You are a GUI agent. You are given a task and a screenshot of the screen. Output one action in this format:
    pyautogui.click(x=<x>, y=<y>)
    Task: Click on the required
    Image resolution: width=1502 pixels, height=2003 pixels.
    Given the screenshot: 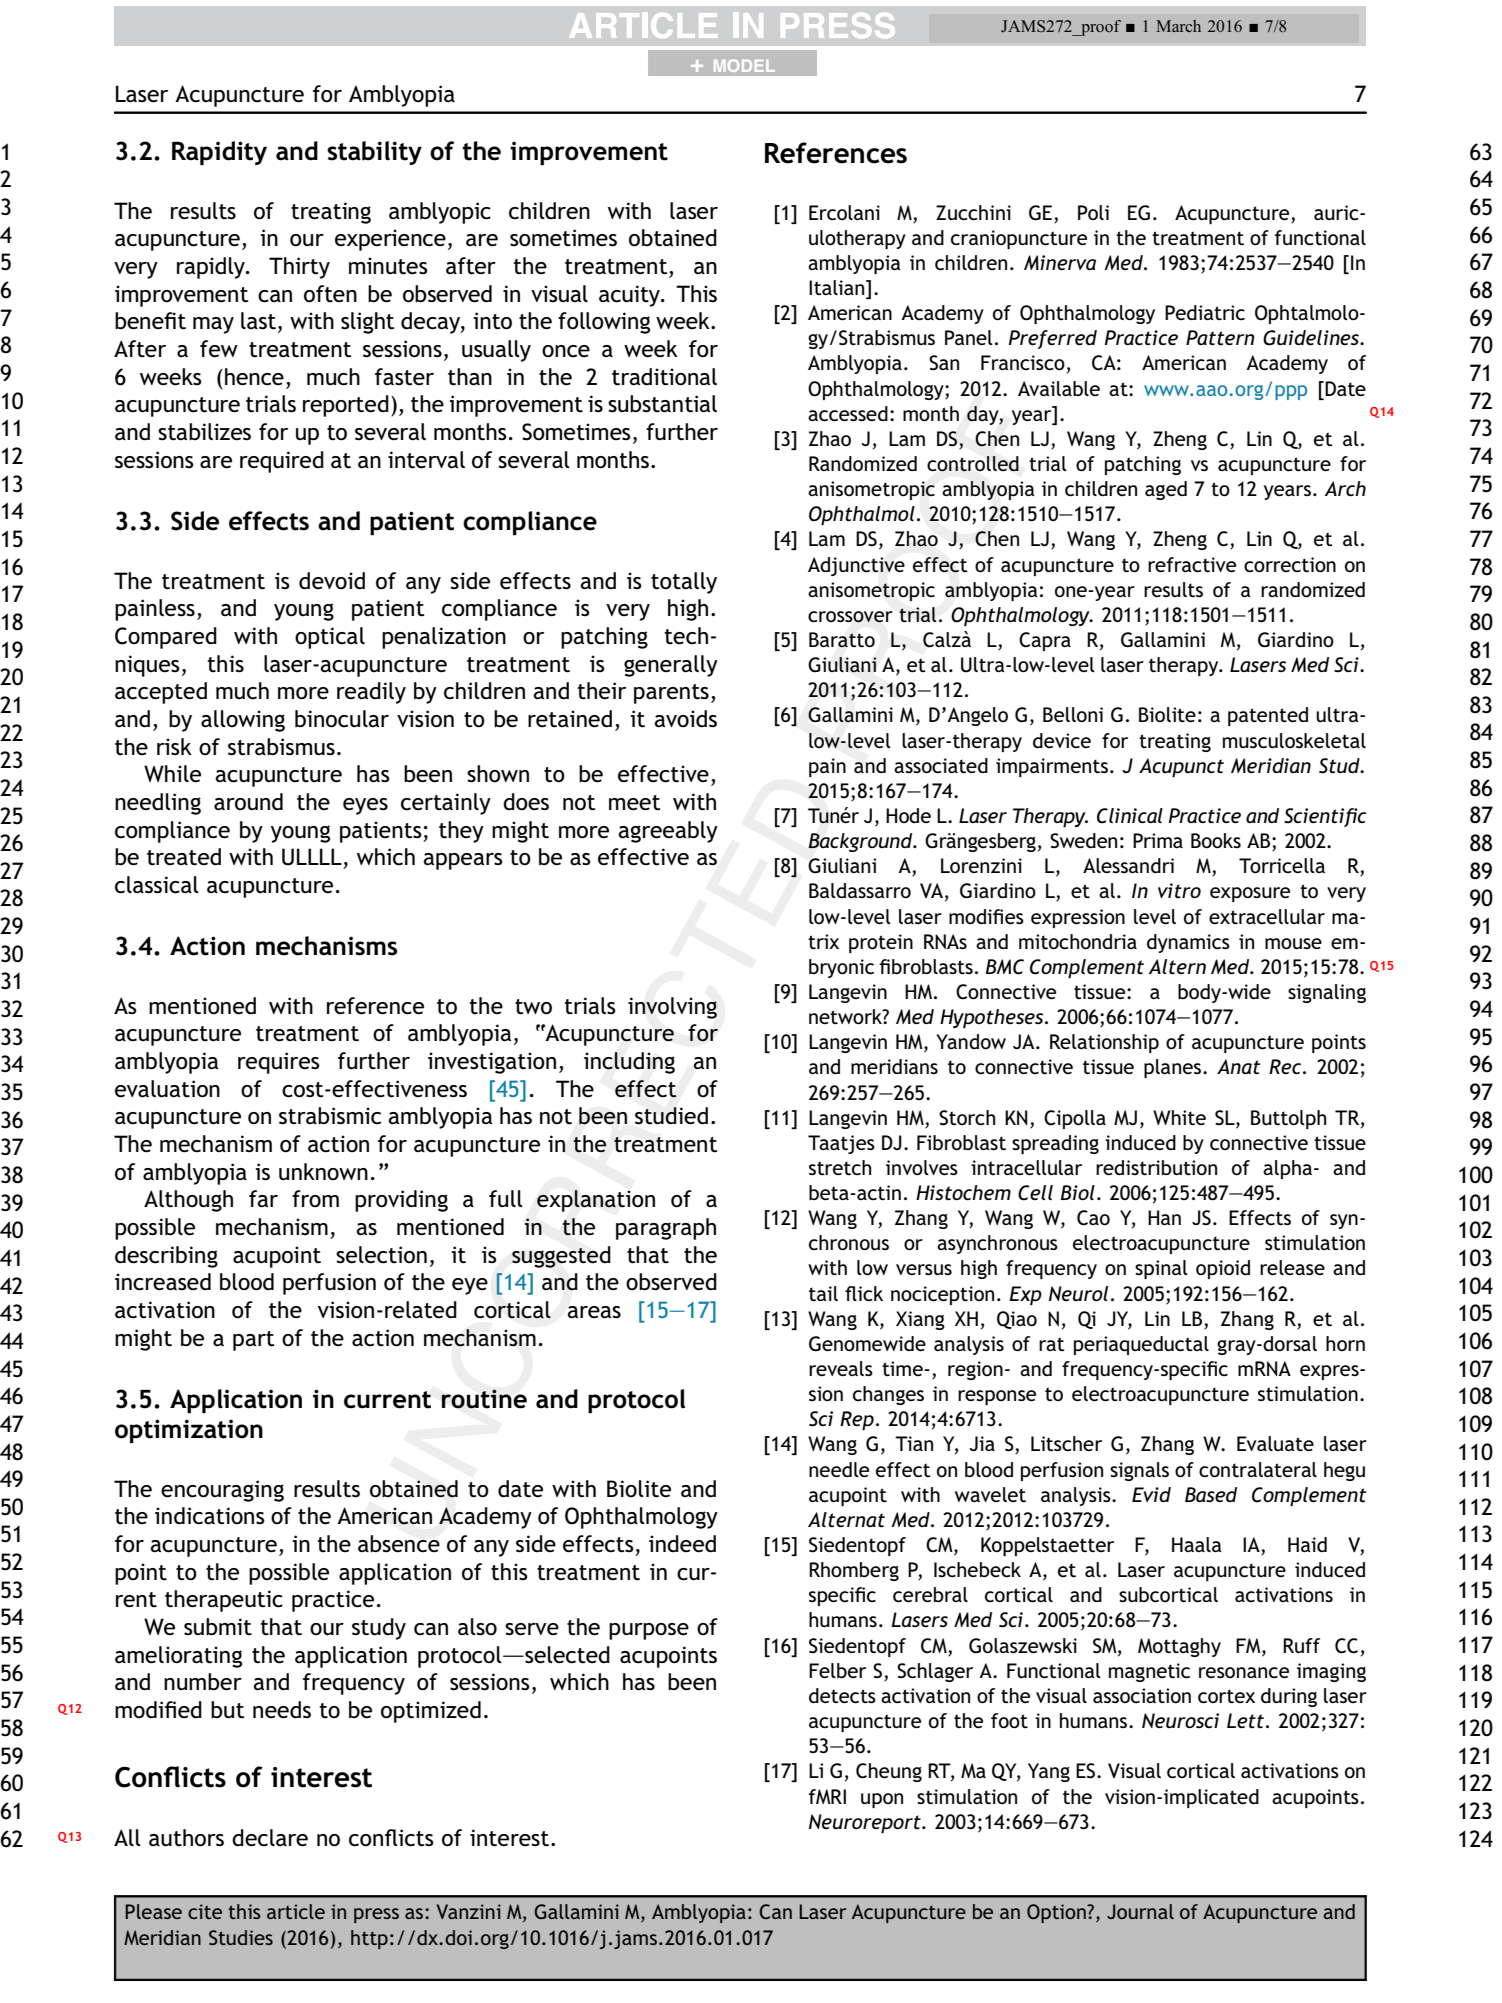 What is the action you would take?
    pyautogui.click(x=282, y=462)
